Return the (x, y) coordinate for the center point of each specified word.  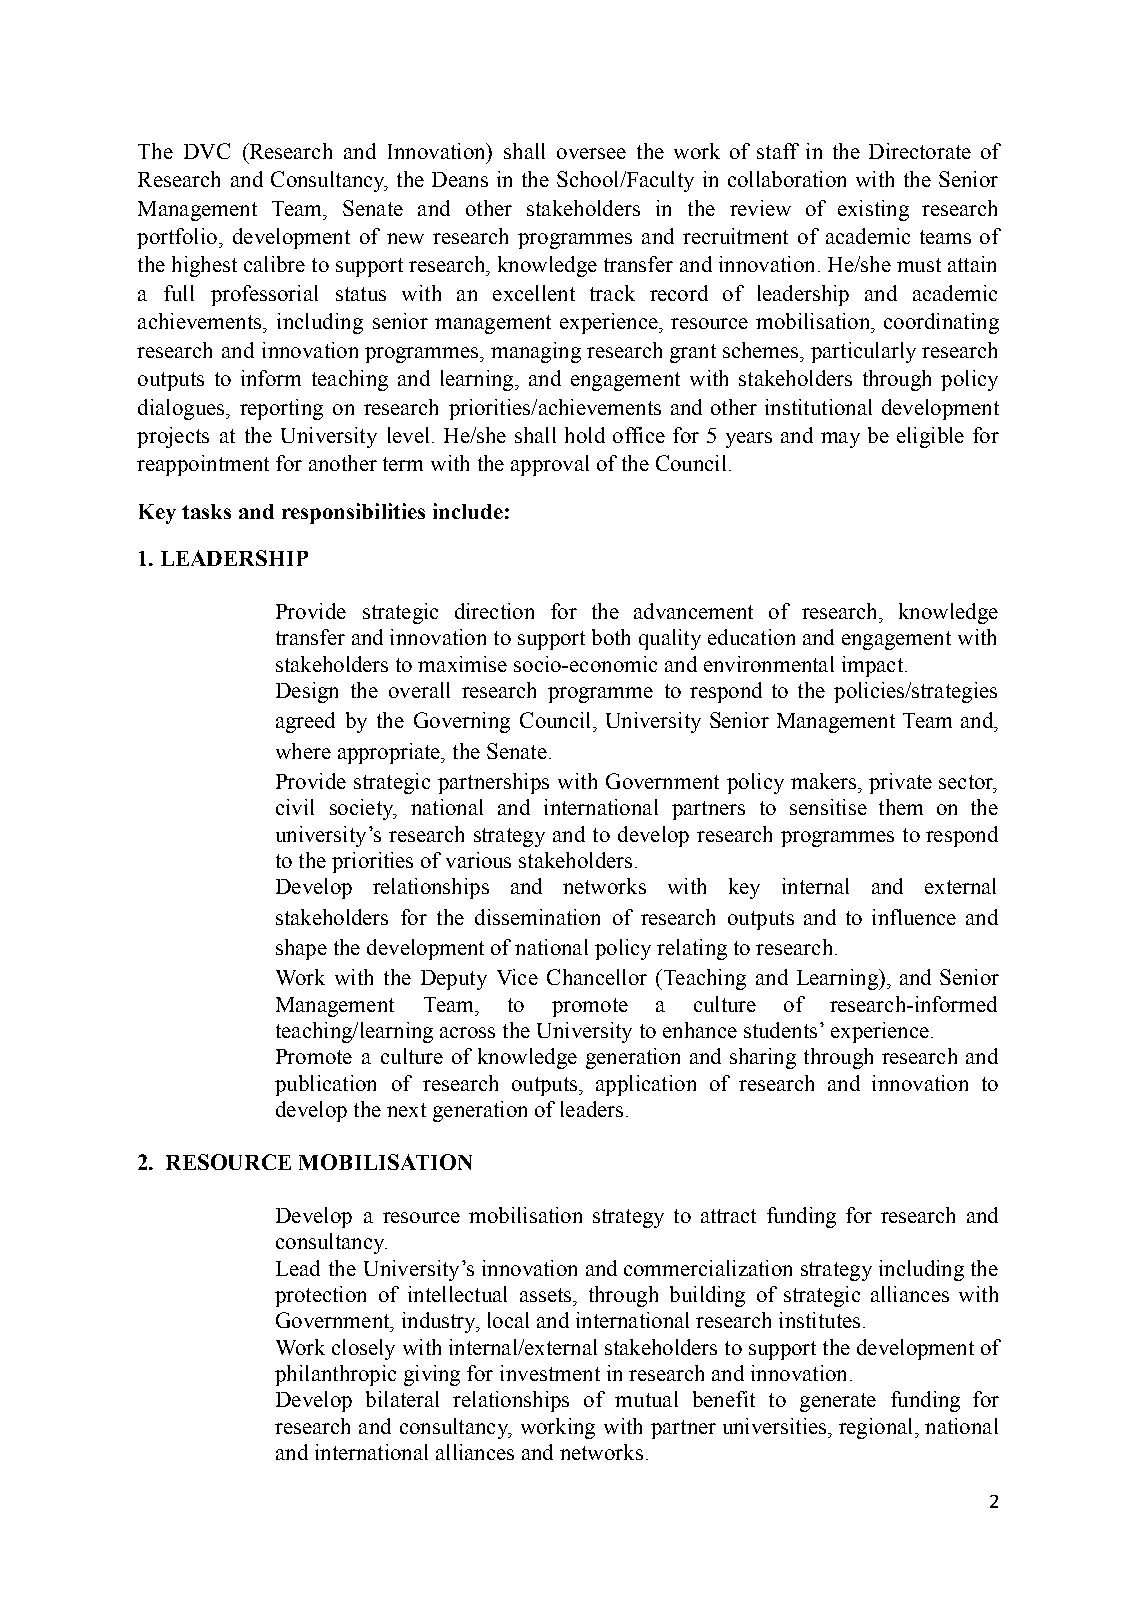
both (611, 637)
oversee (591, 153)
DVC (207, 151)
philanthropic (335, 1375)
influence (914, 917)
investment (550, 1373)
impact (872, 666)
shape (301, 949)
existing (873, 210)
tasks (206, 511)
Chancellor (597, 977)
